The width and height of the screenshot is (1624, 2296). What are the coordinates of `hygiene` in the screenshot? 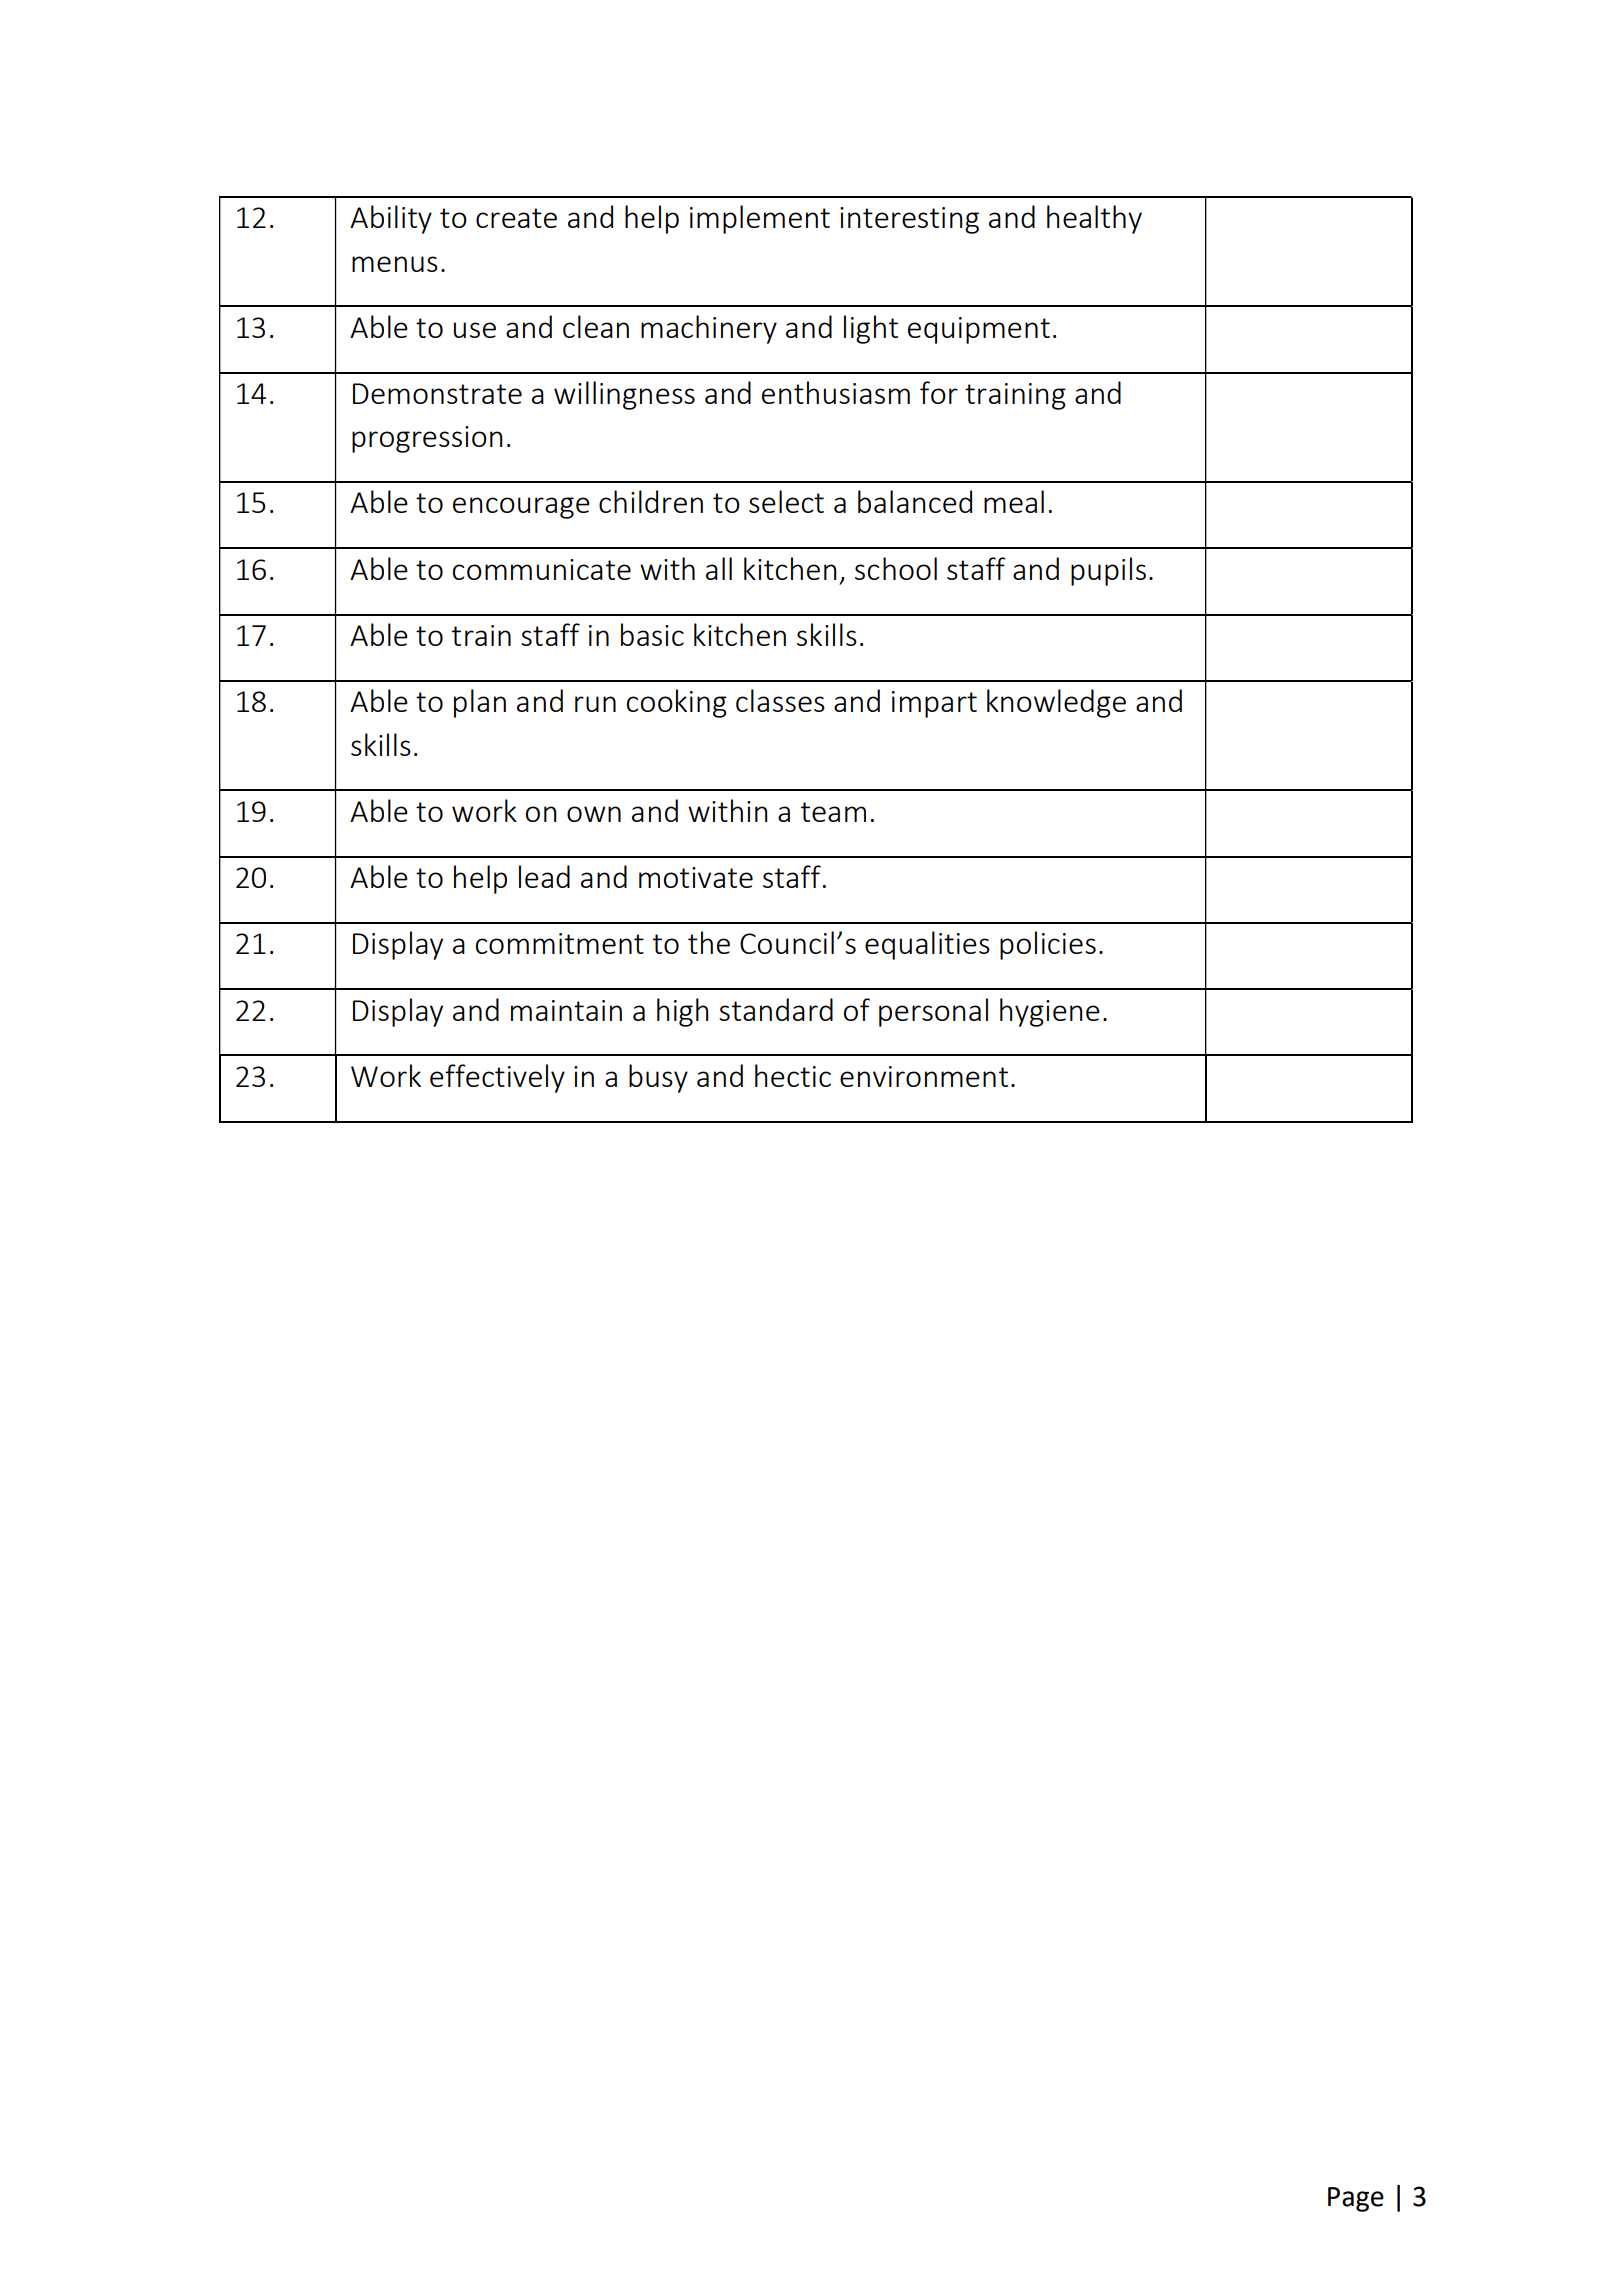 It's located at (1050, 1012).
